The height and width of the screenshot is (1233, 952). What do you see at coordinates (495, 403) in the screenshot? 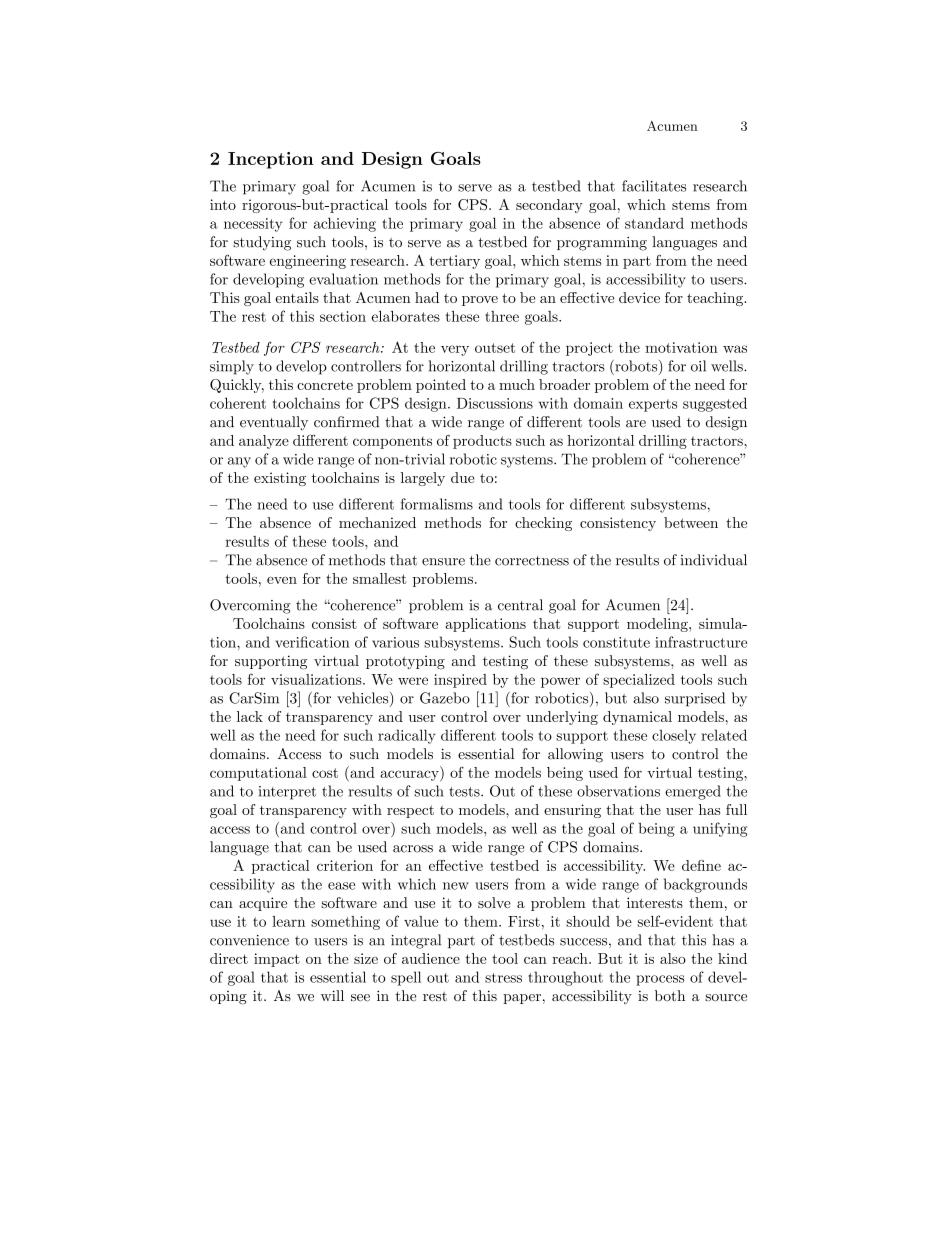
I see `Discussions` at bounding box center [495, 403].
